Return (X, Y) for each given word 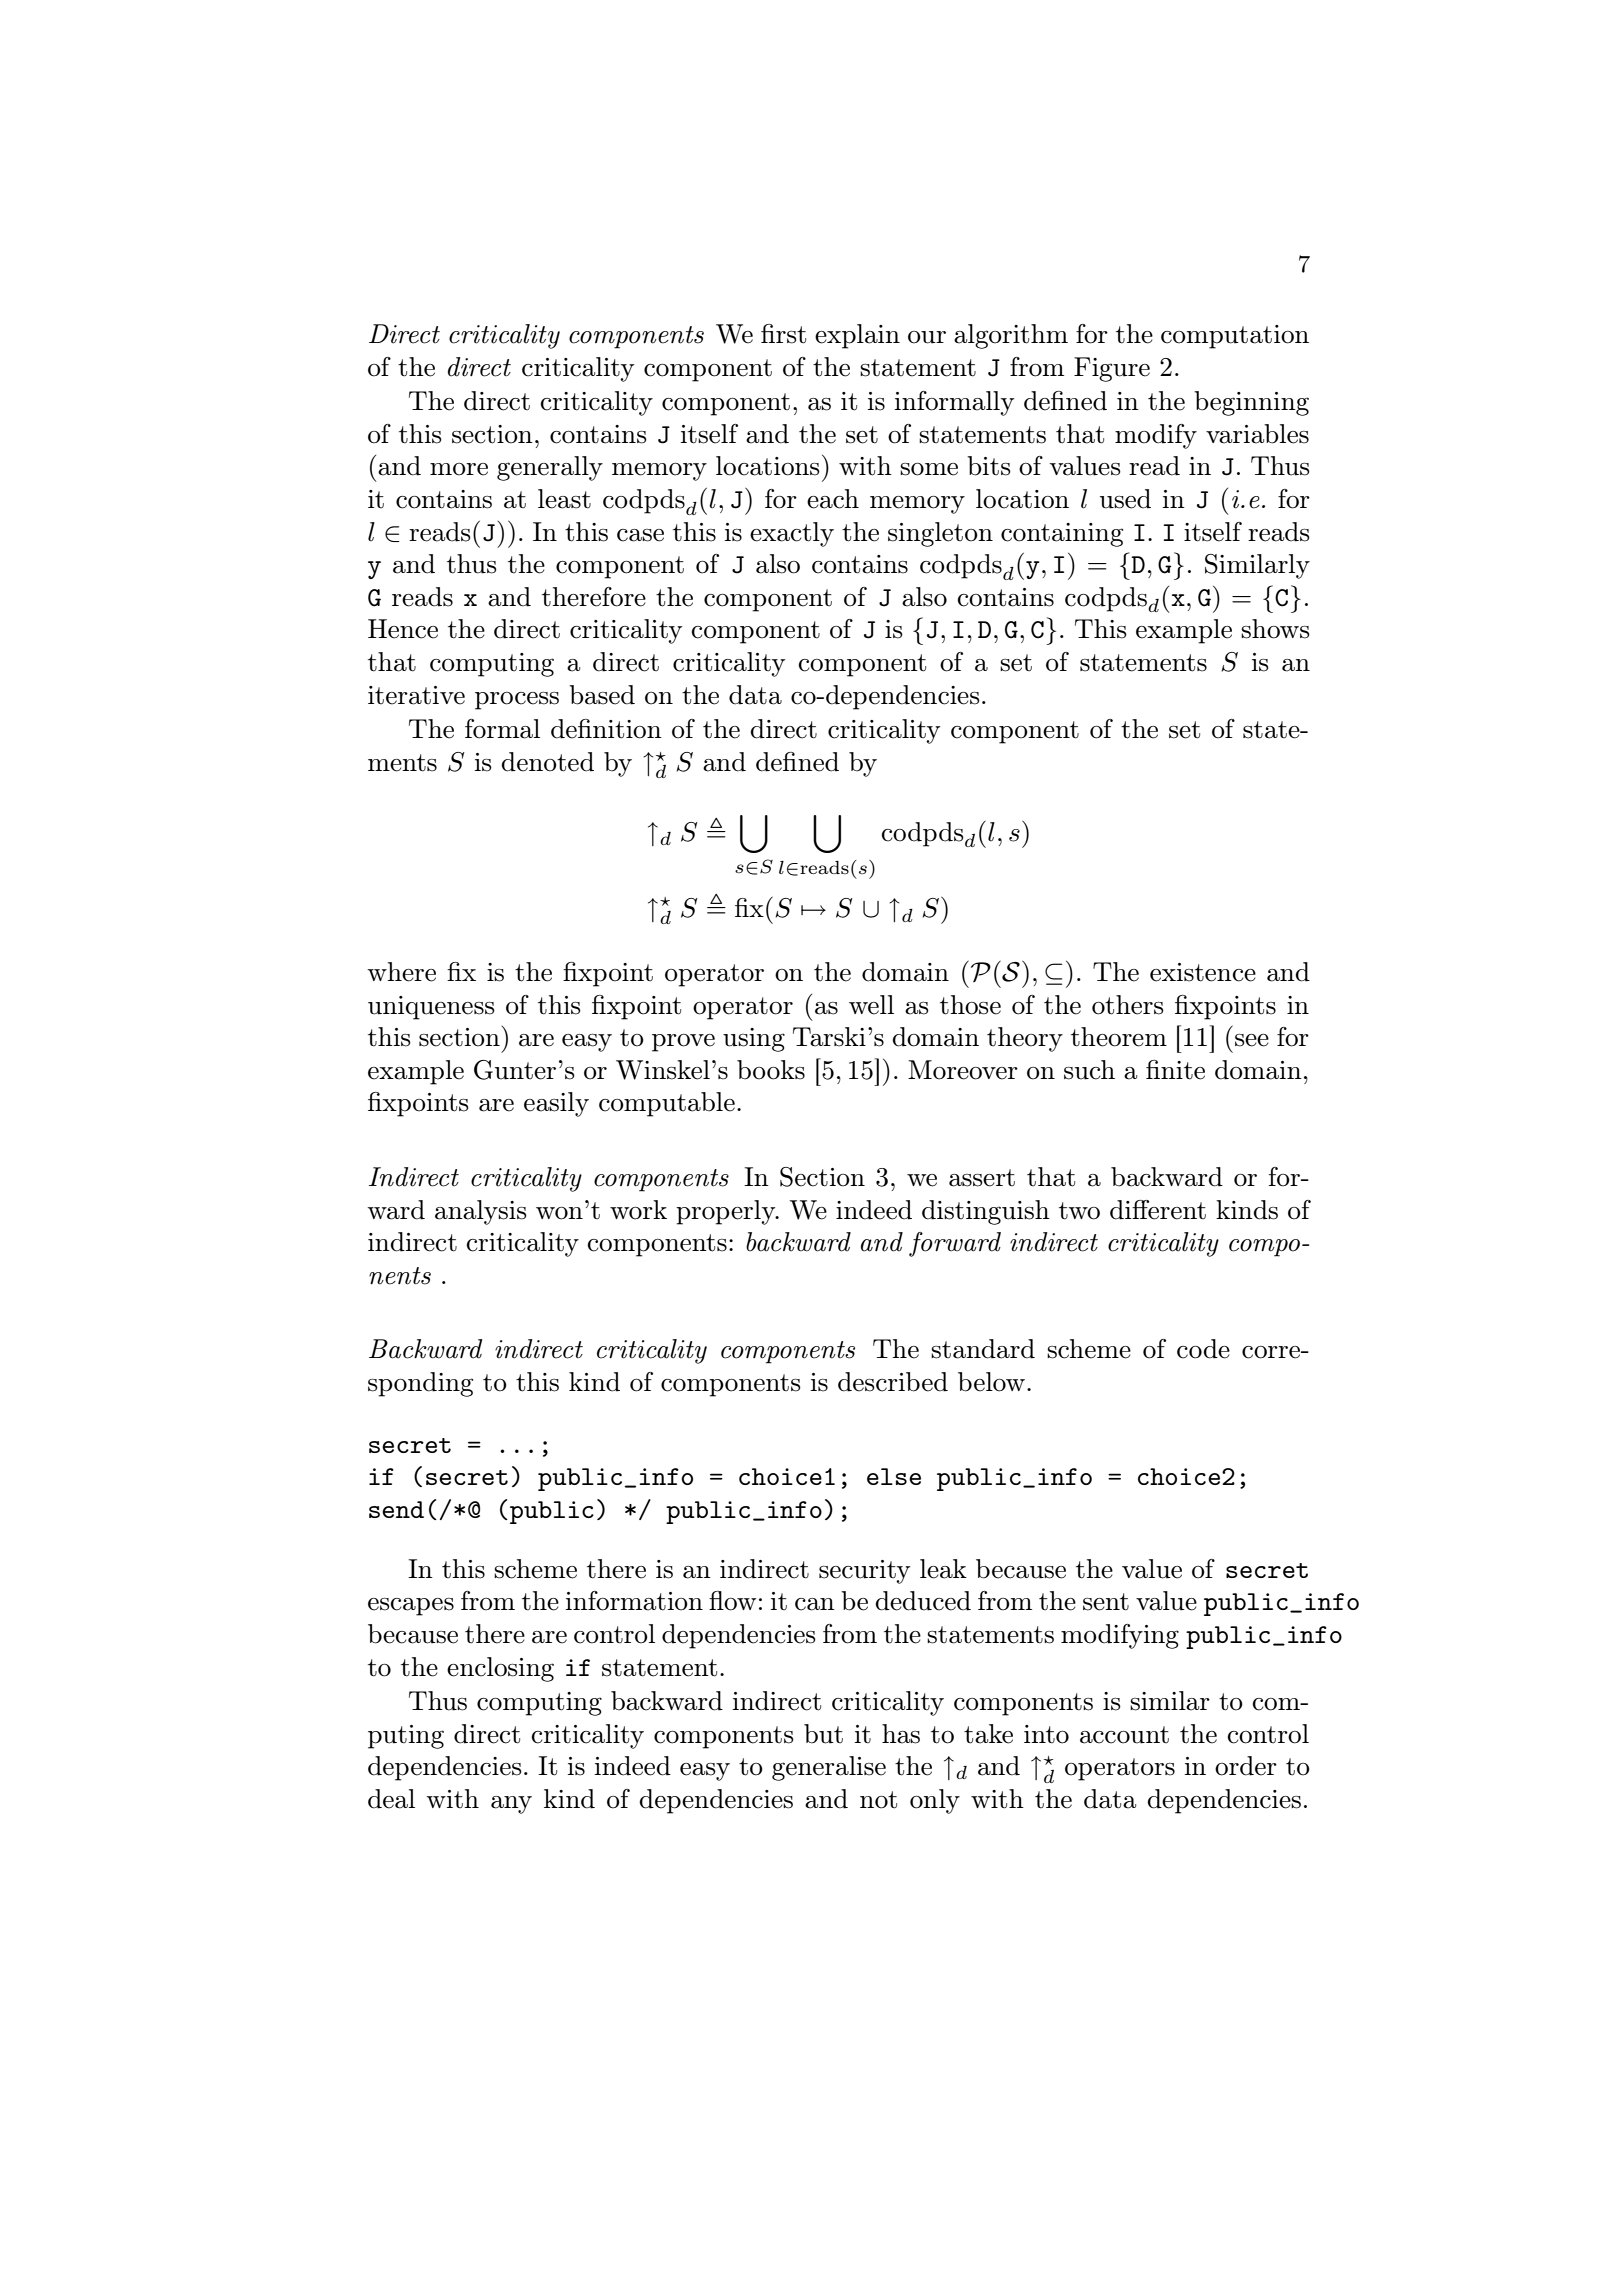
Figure (1112, 369)
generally (550, 468)
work (638, 1210)
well (871, 1005)
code (1203, 1349)
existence (1203, 972)
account (1124, 1735)
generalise (829, 1768)
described (893, 1382)
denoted (547, 762)
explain (857, 336)
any (511, 1805)
